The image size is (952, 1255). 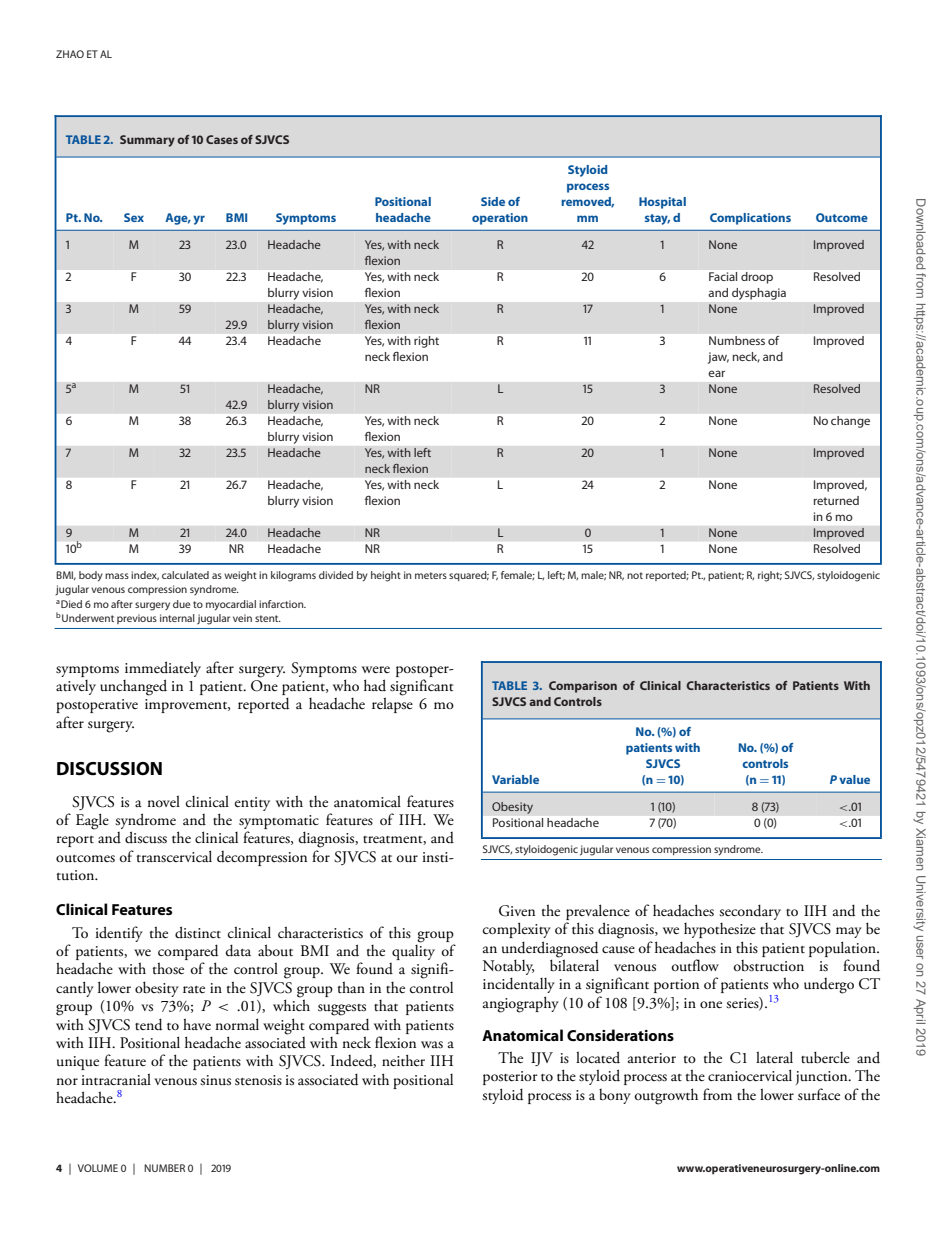 What do you see at coordinates (134, 217) in the image?
I see `Sex` at bounding box center [134, 217].
